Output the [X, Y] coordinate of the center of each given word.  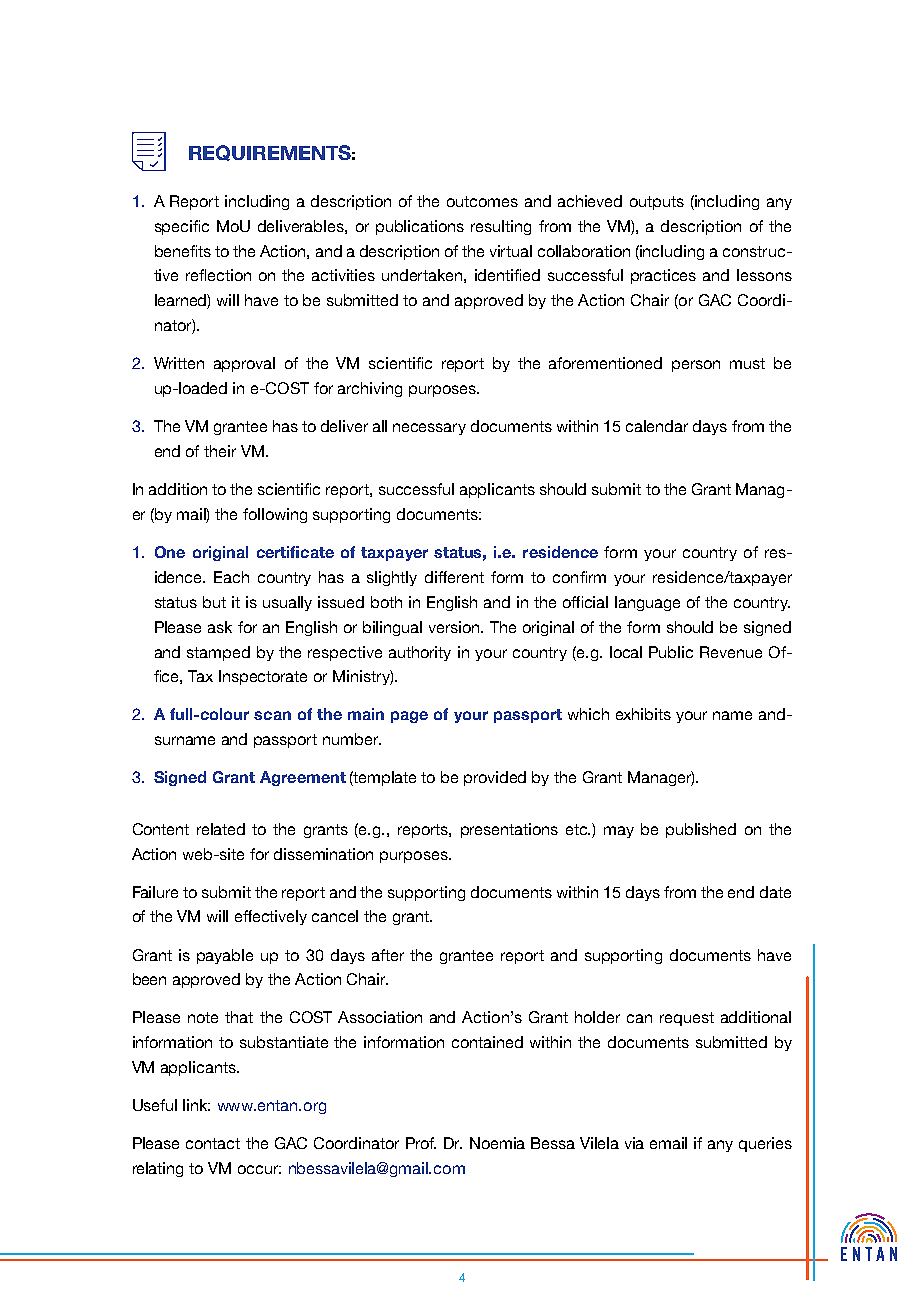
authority [420, 653]
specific [182, 227]
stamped [218, 653]
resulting [501, 227]
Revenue [731, 652]
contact [213, 1143]
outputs [657, 203]
